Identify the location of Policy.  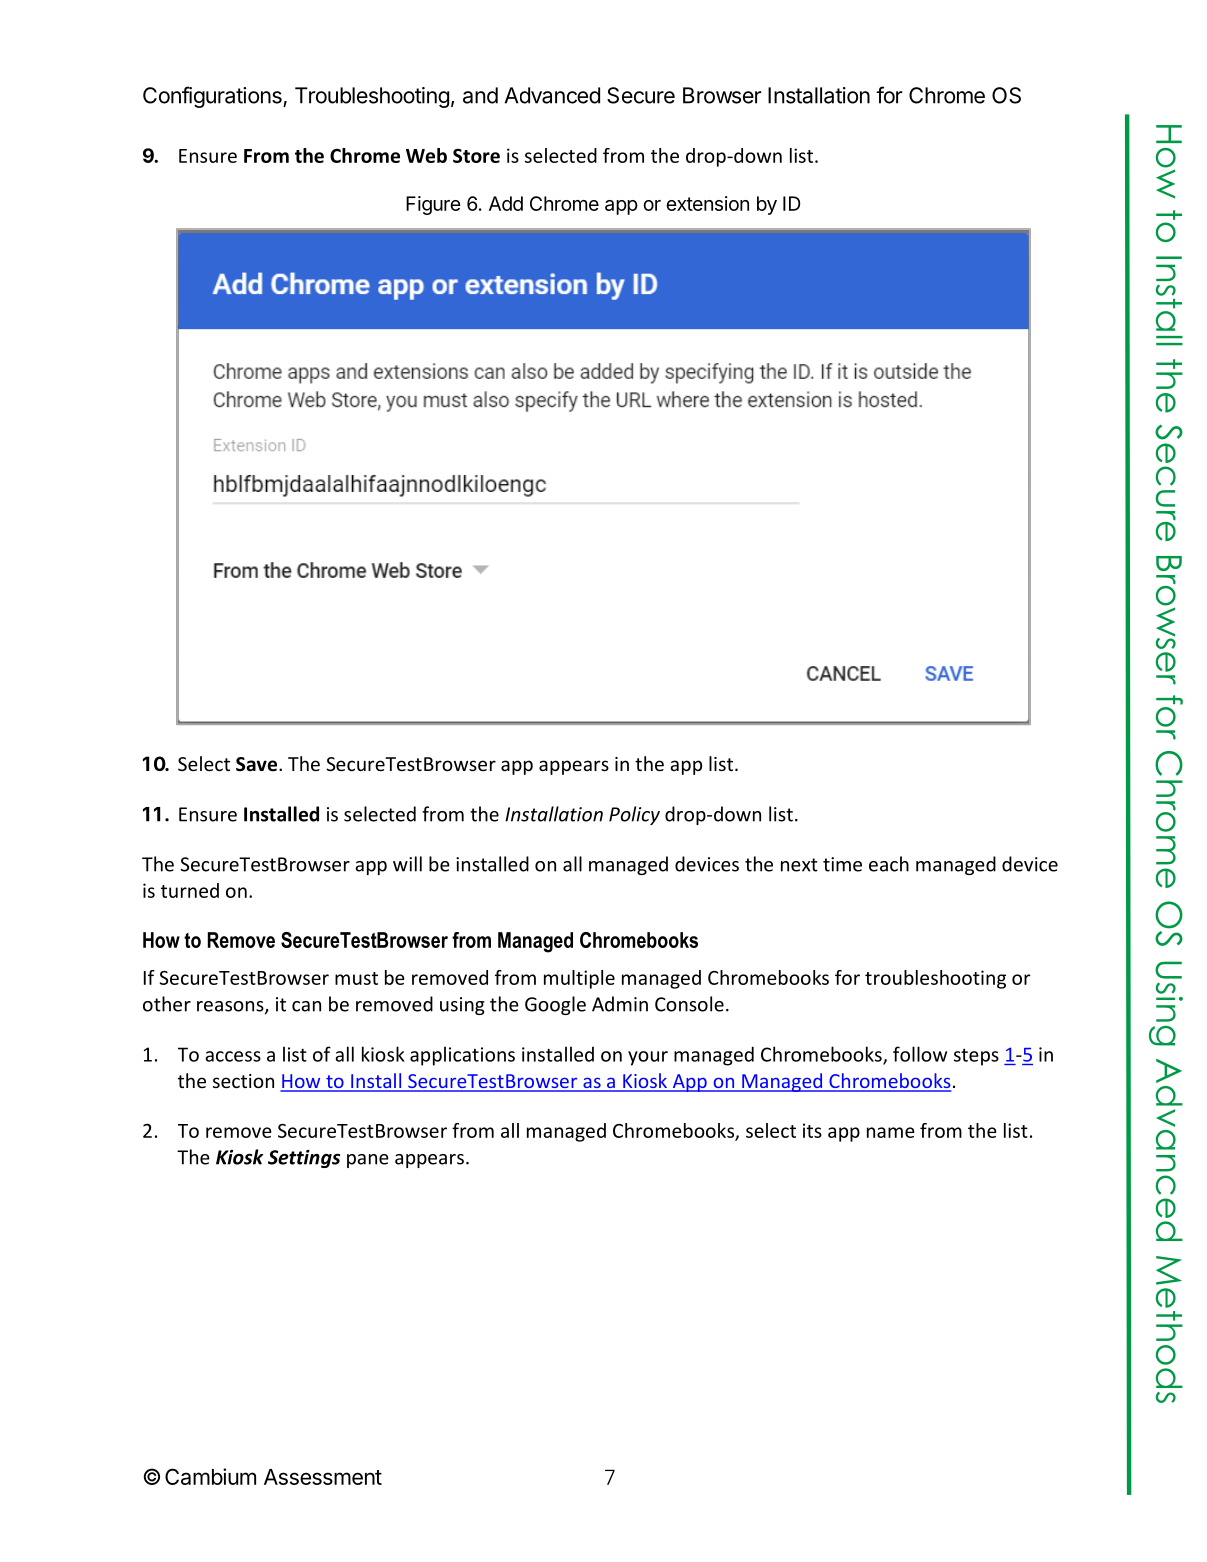
(634, 815).
